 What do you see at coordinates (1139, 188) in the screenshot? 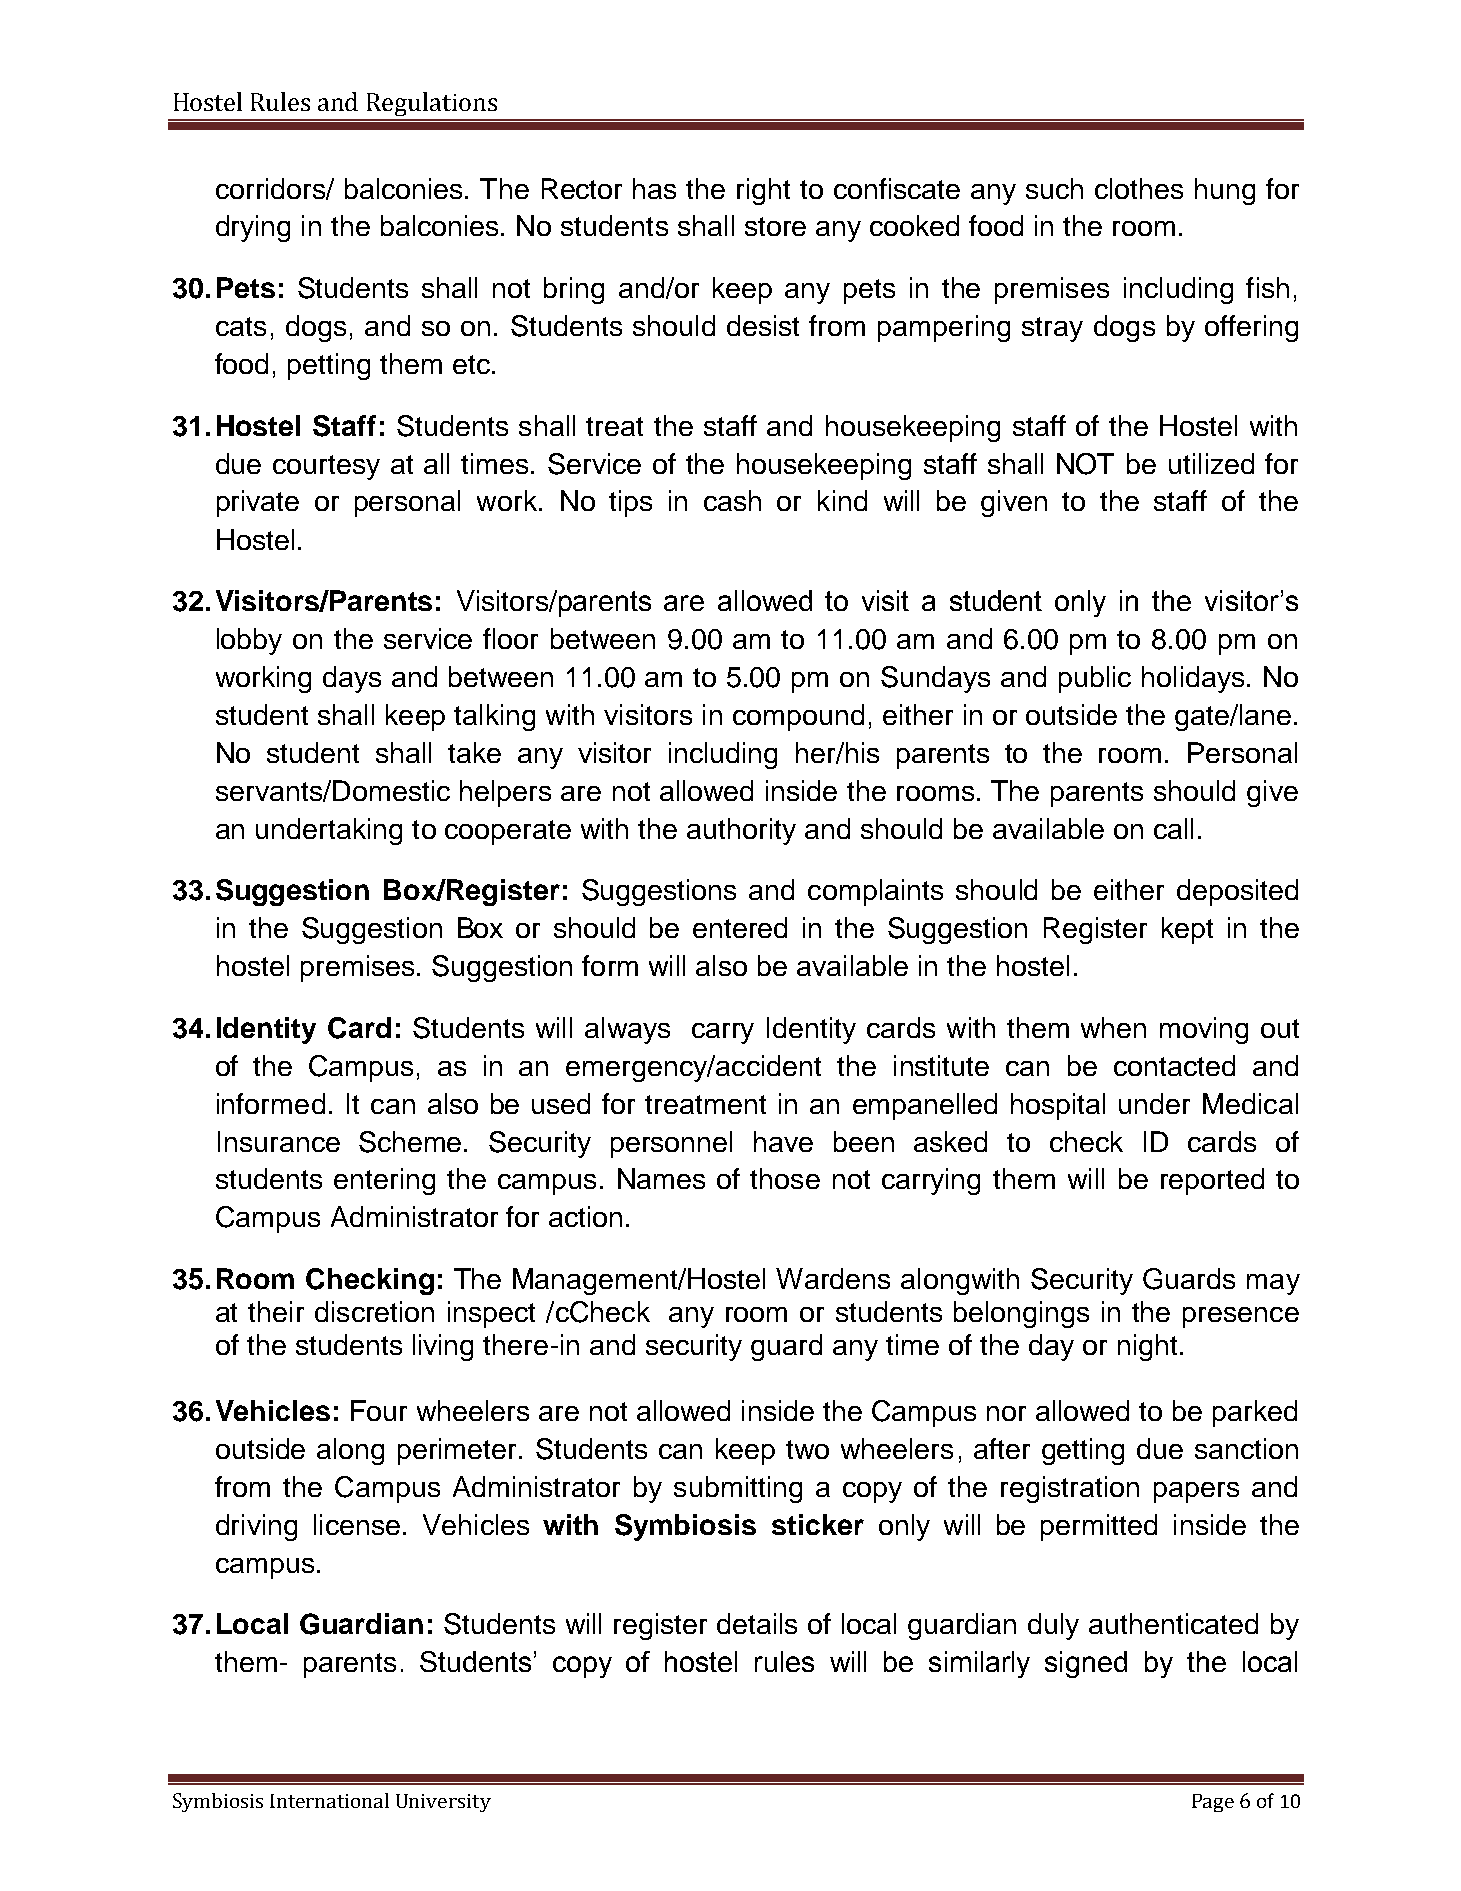
I see `clothes` at bounding box center [1139, 188].
